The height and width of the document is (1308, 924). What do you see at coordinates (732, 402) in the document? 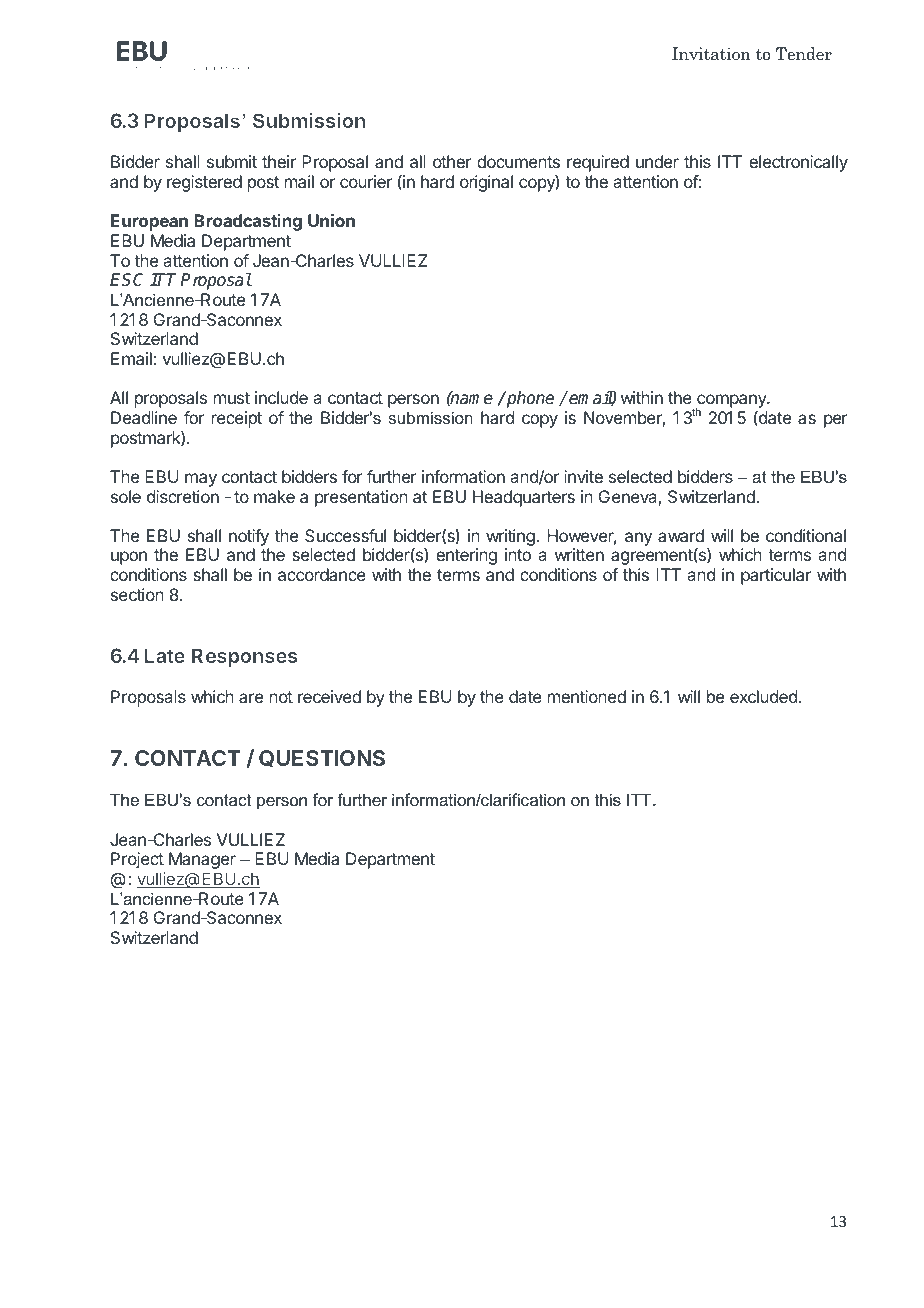
I see `company` at bounding box center [732, 402].
